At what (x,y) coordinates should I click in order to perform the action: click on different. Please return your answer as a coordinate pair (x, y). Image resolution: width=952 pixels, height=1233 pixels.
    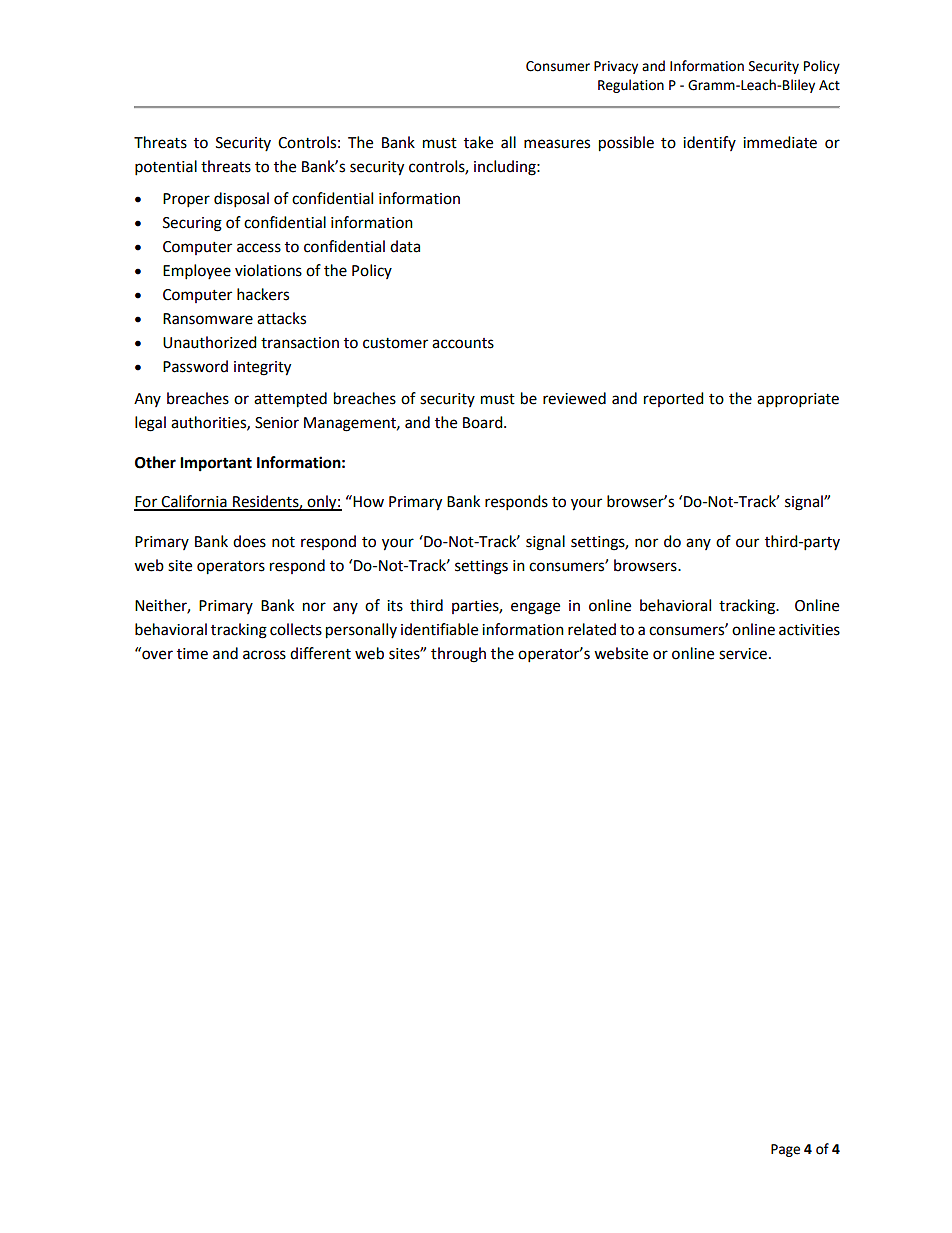
    Looking at the image, I should click on (320, 653).
